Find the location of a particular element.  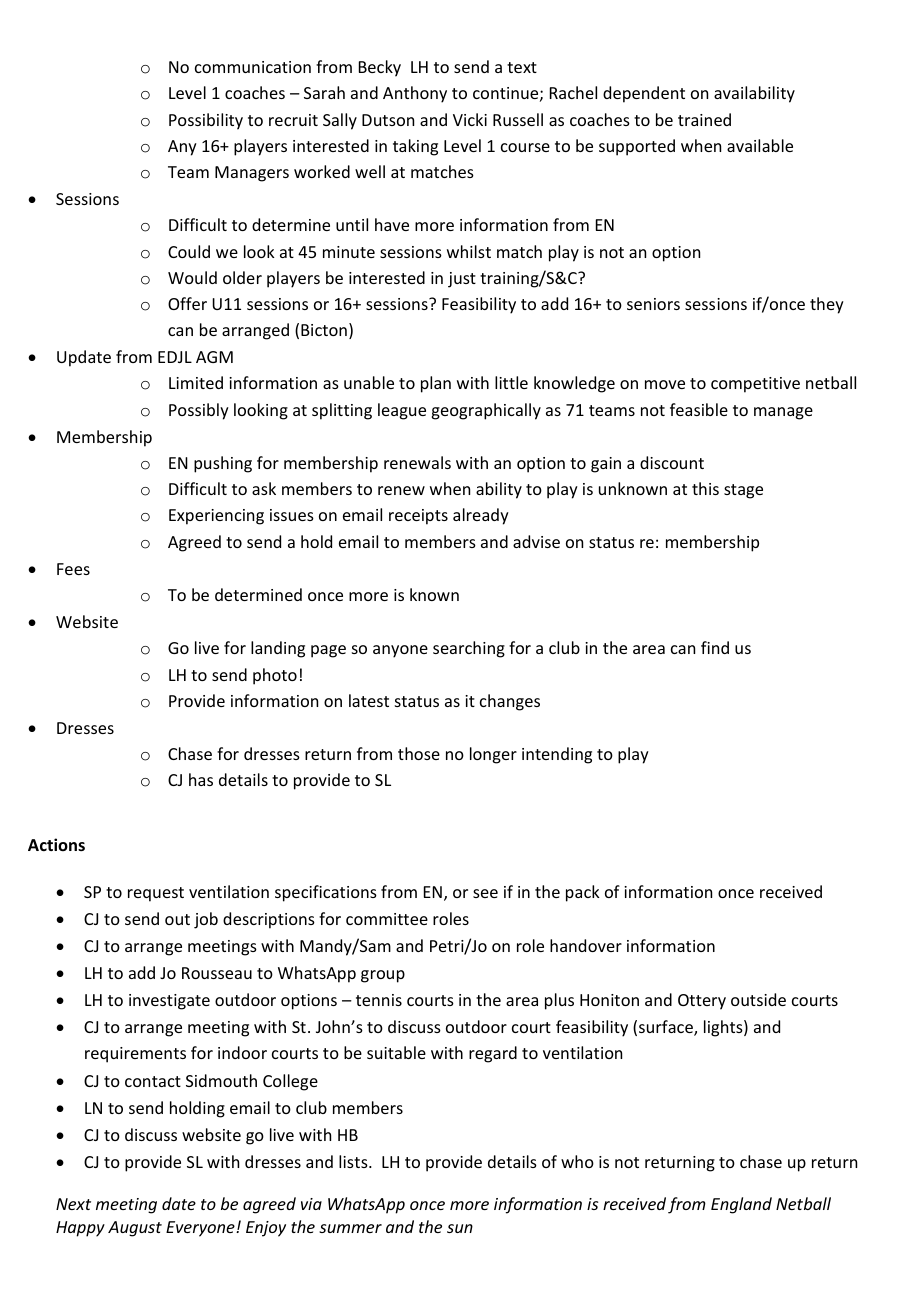

request is located at coordinates (156, 894).
